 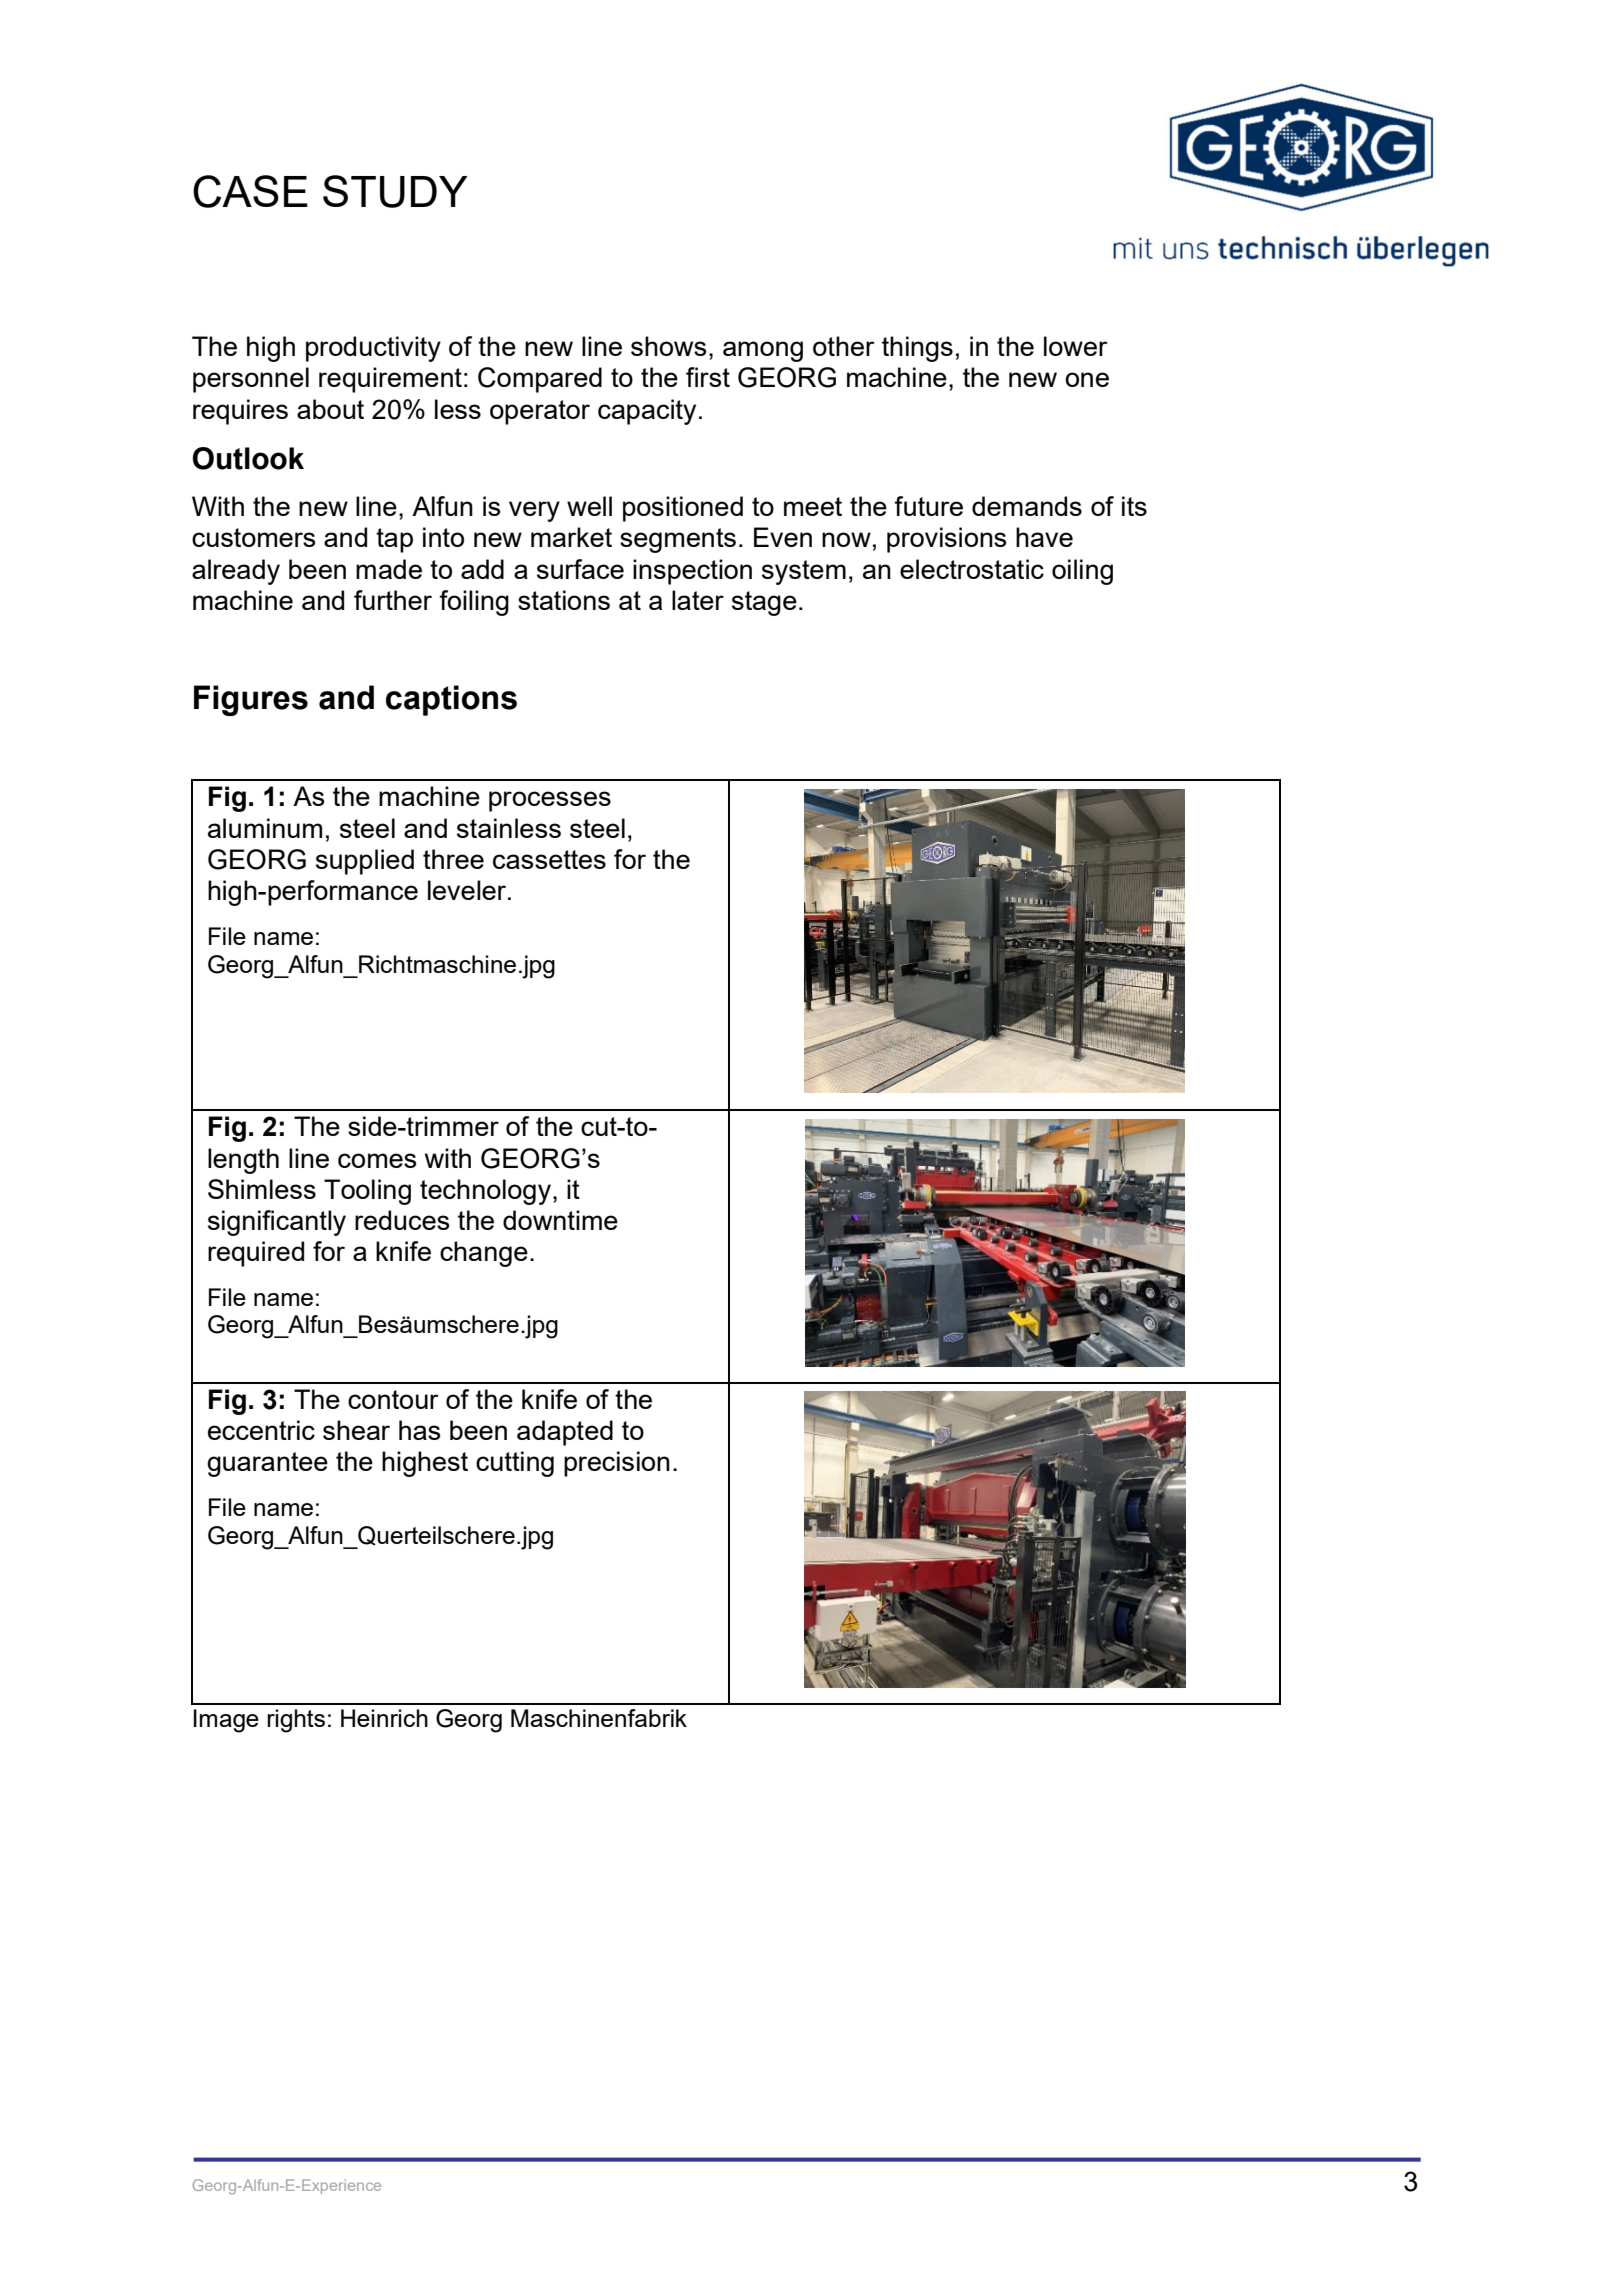 I want to click on shear, so click(x=356, y=1430).
